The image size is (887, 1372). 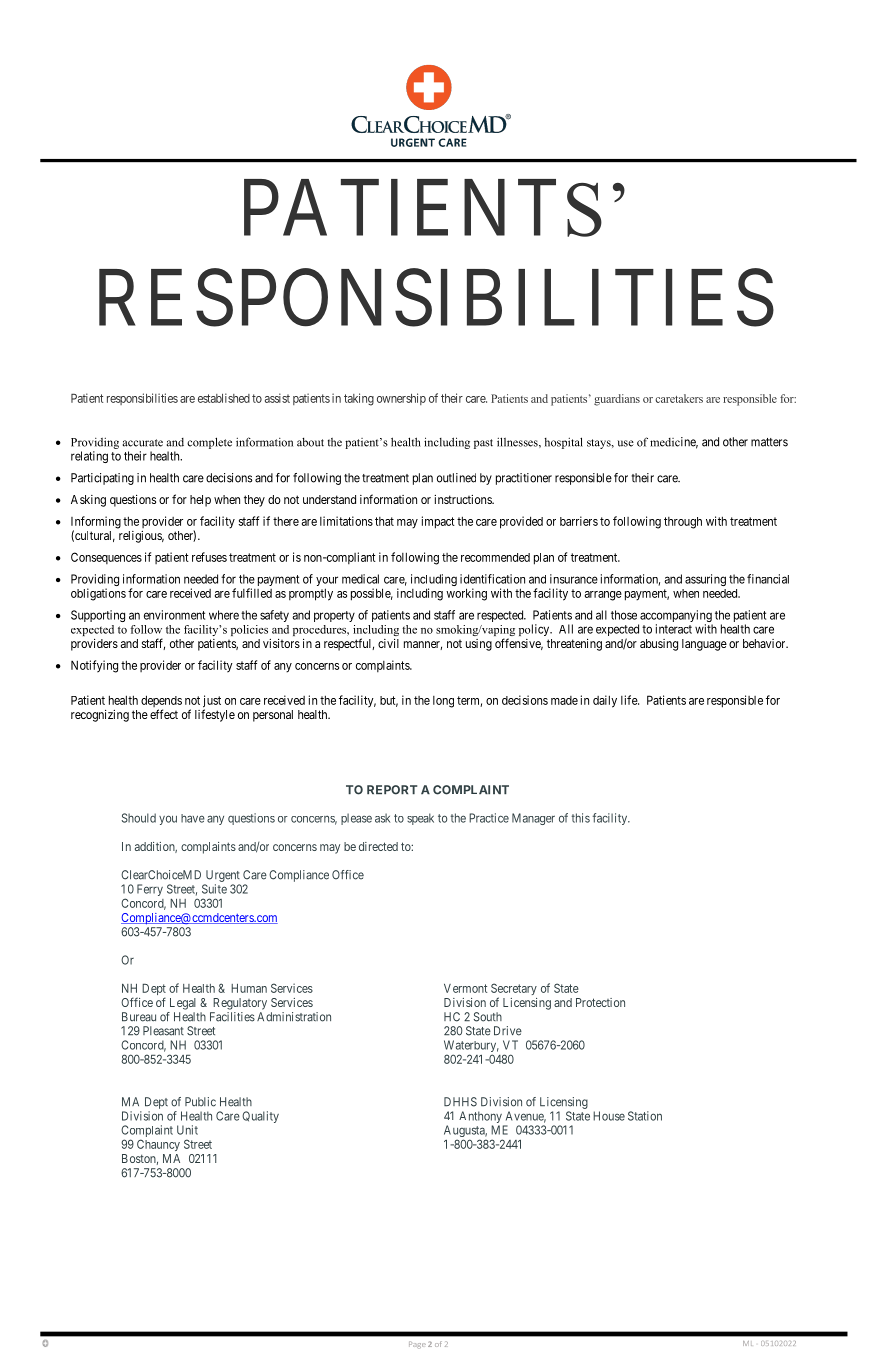 I want to click on Public, so click(x=200, y=1102).
